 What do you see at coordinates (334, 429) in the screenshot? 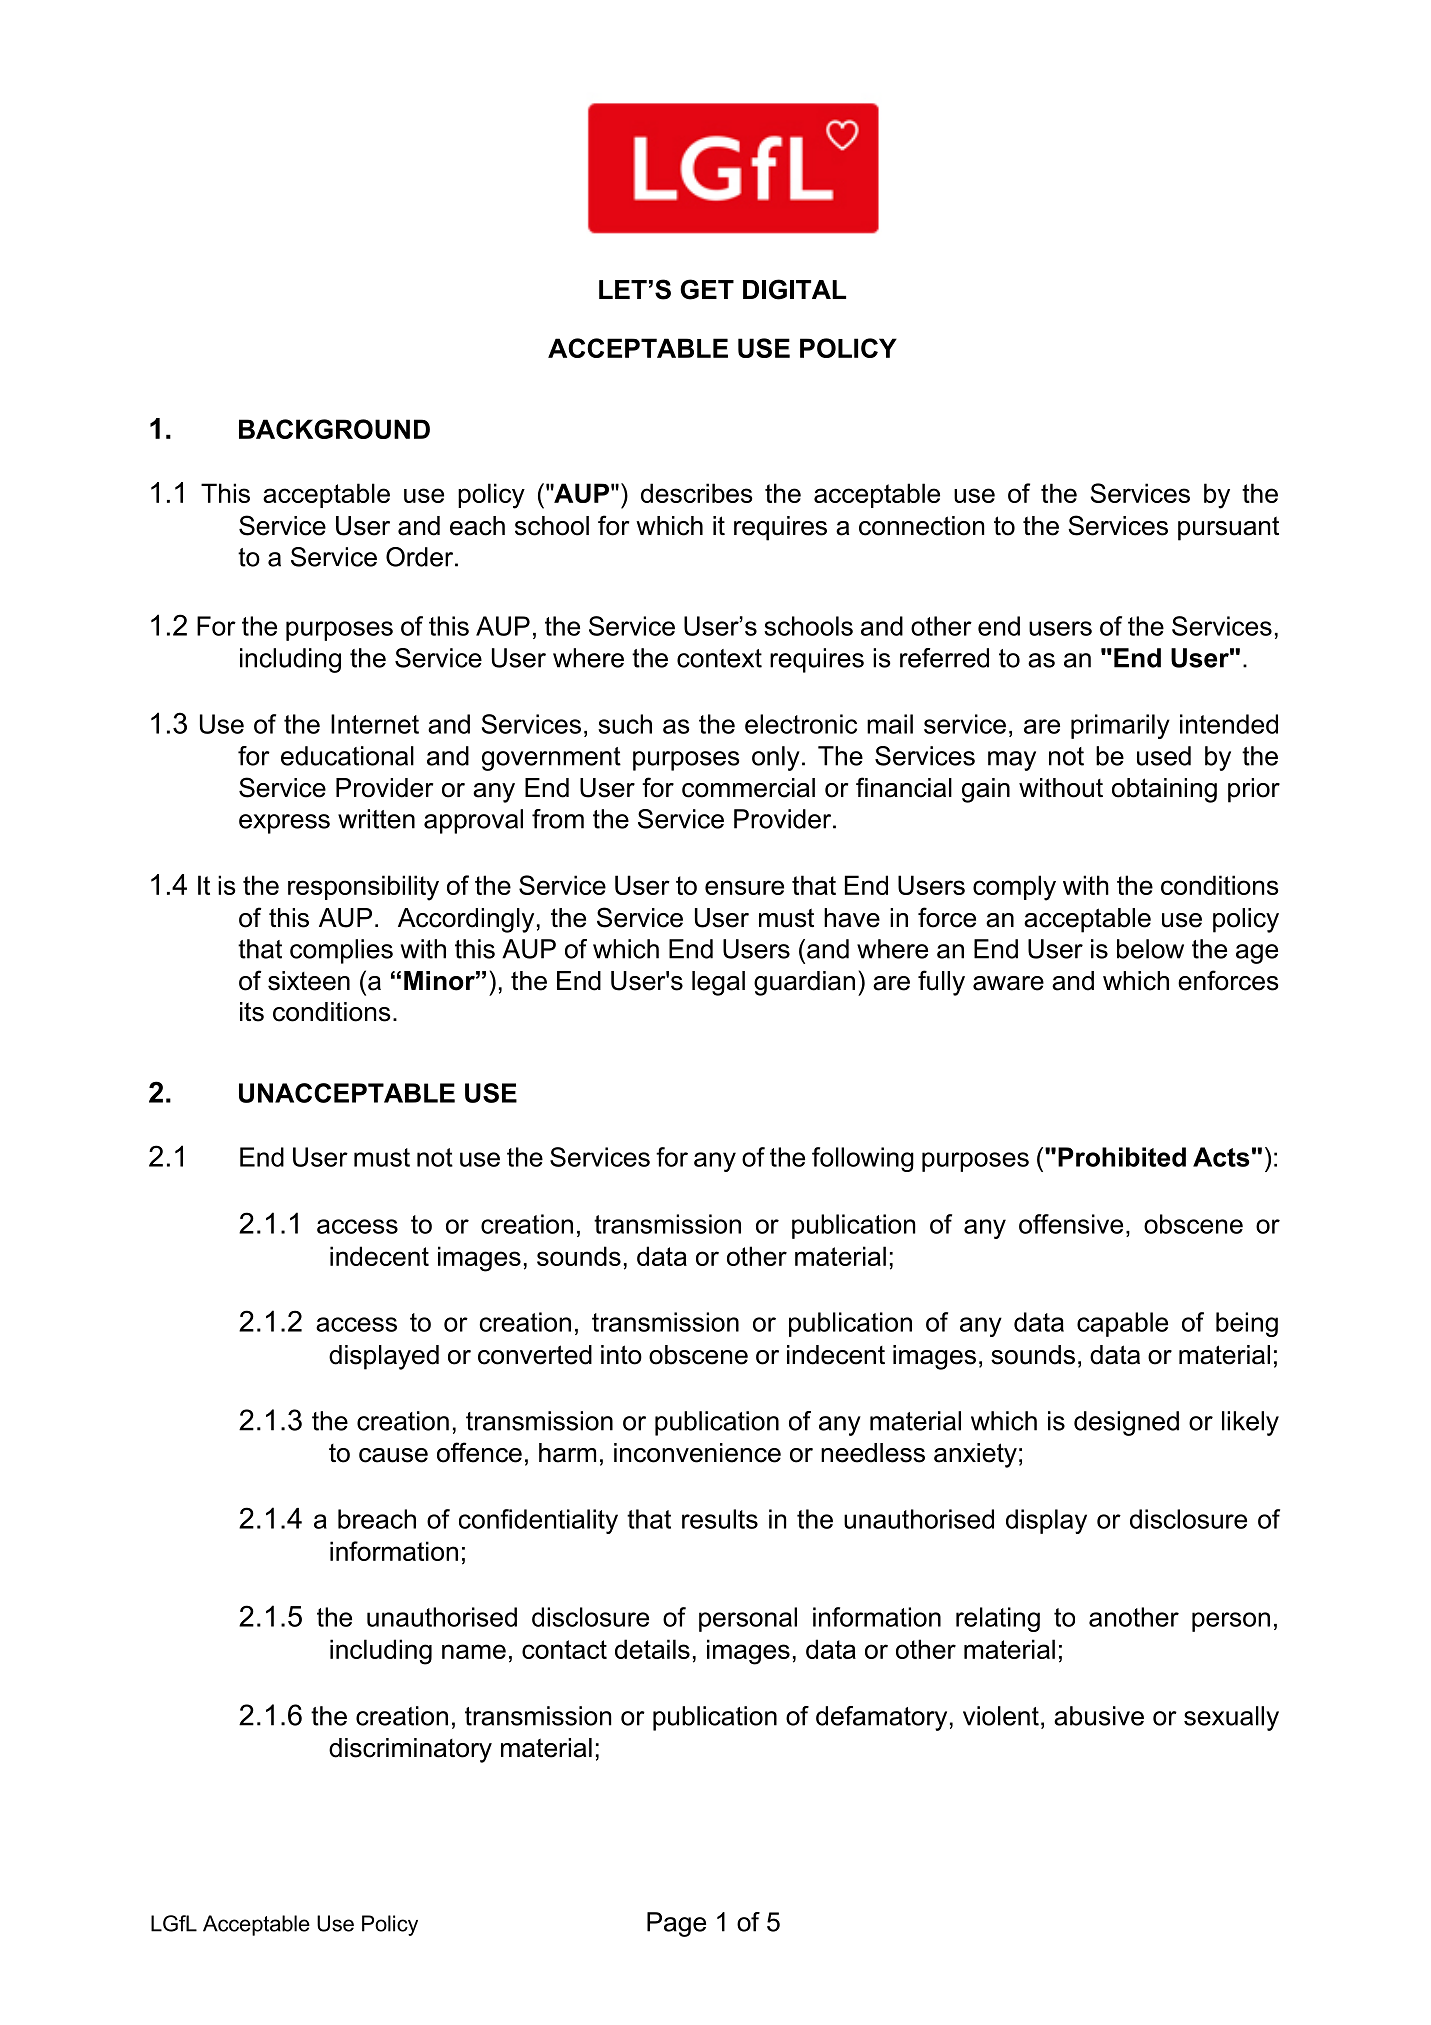
I see `BACKGROUND` at bounding box center [334, 429].
